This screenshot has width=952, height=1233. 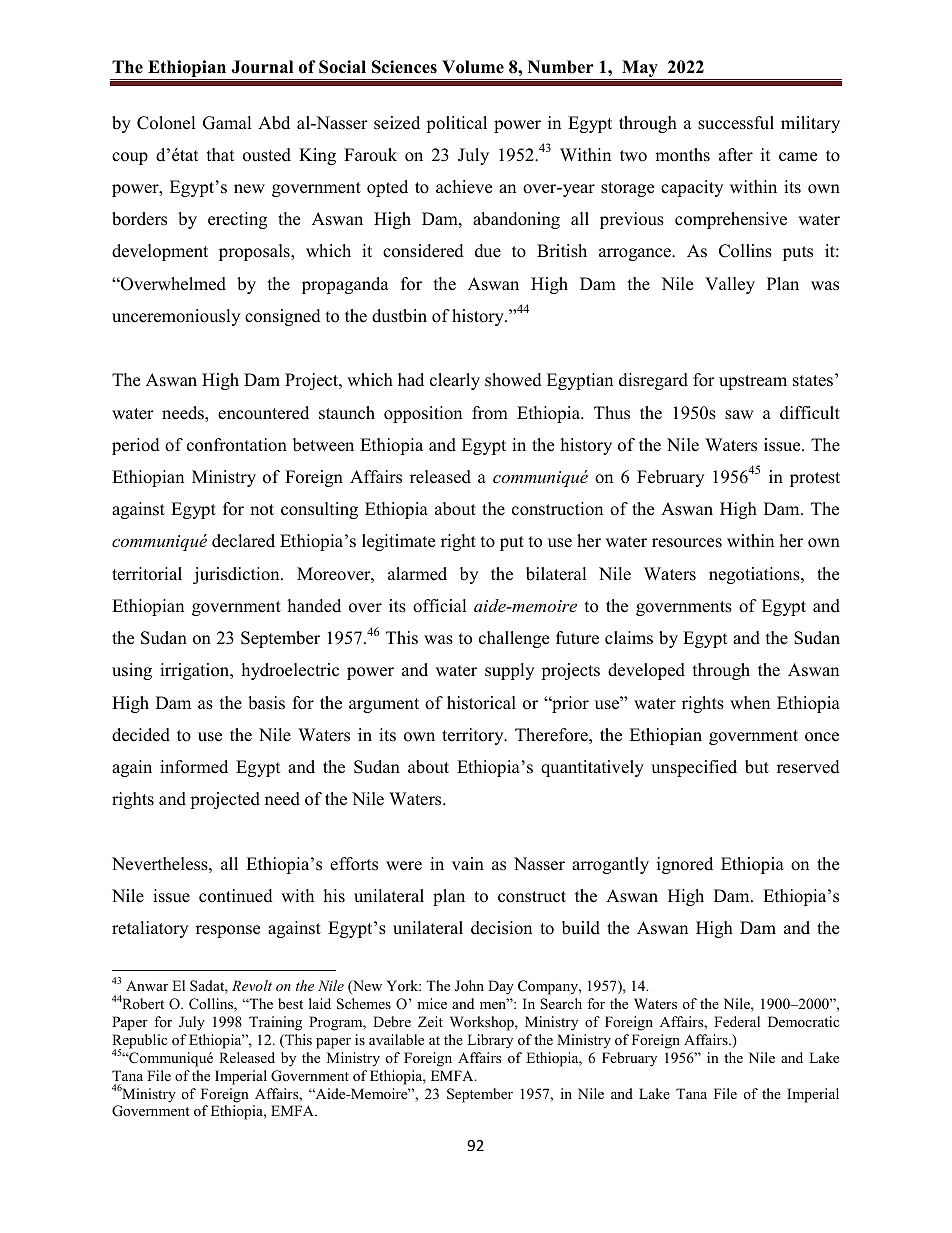 I want to click on successful, so click(x=736, y=123).
